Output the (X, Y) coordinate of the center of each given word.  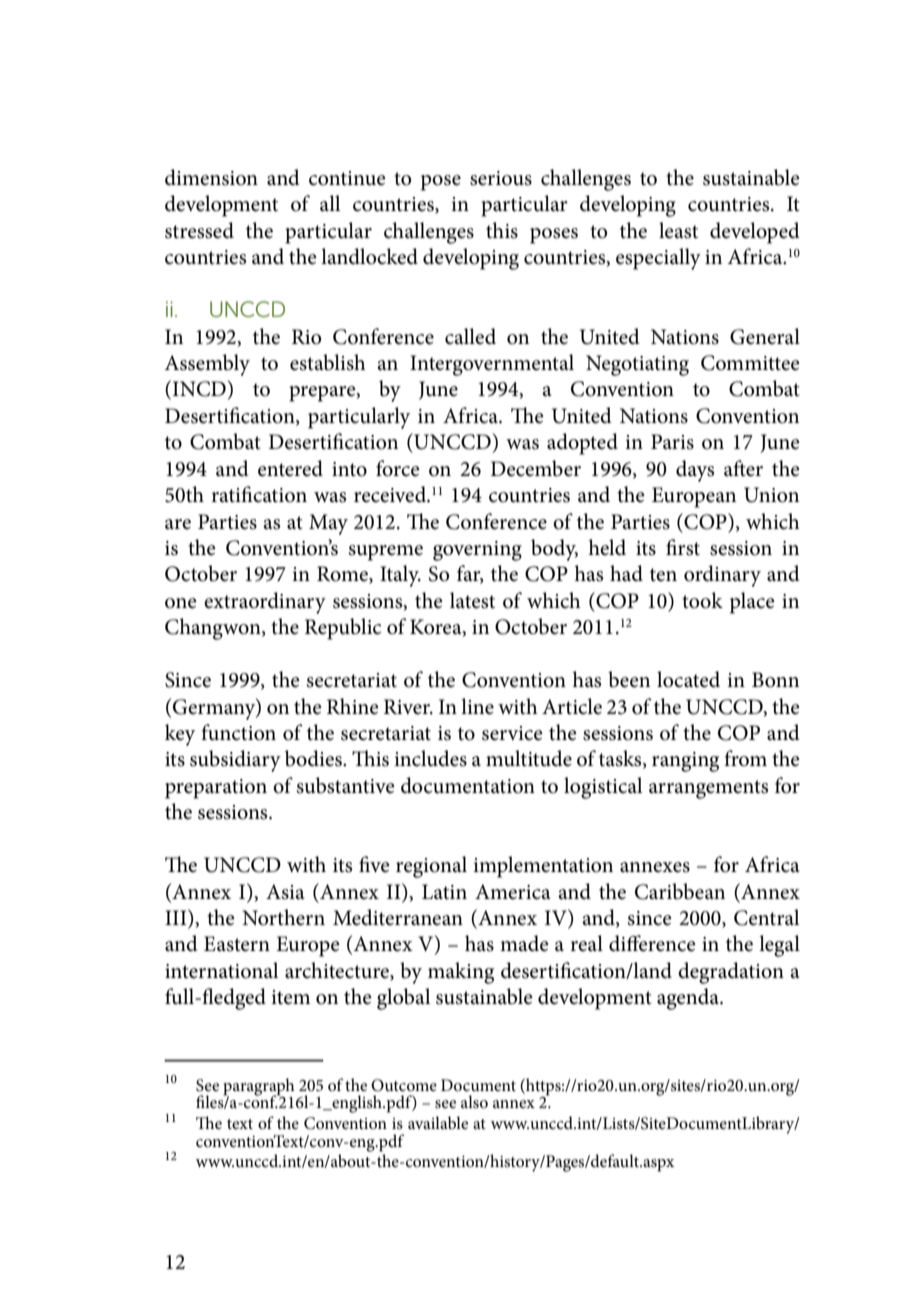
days (695, 471)
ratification (259, 494)
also (474, 1101)
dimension (211, 177)
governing (477, 551)
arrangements (708, 789)
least (678, 230)
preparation (216, 789)
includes (430, 758)
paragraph (259, 1088)
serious (501, 178)
